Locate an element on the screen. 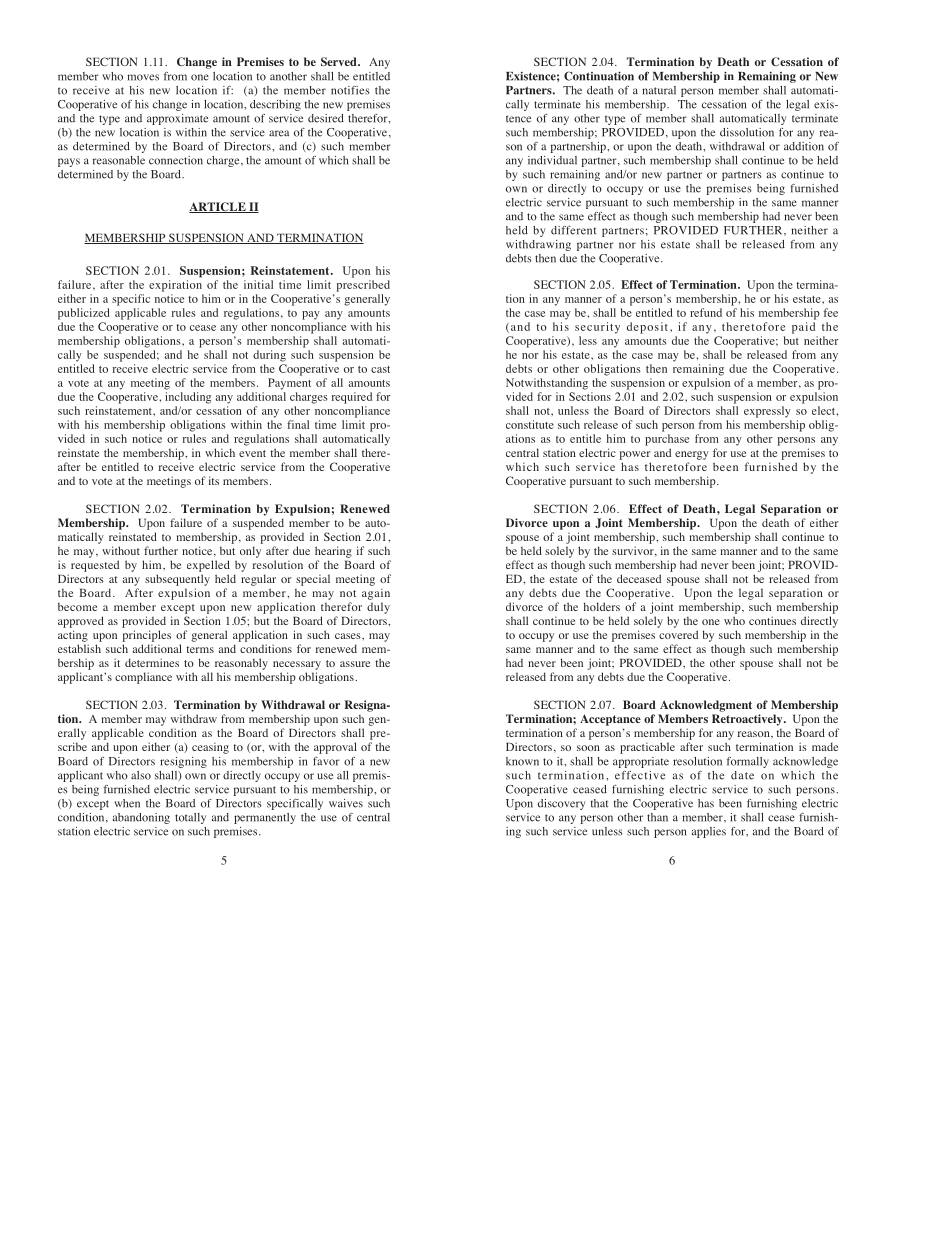  natural is located at coordinates (659, 90).
